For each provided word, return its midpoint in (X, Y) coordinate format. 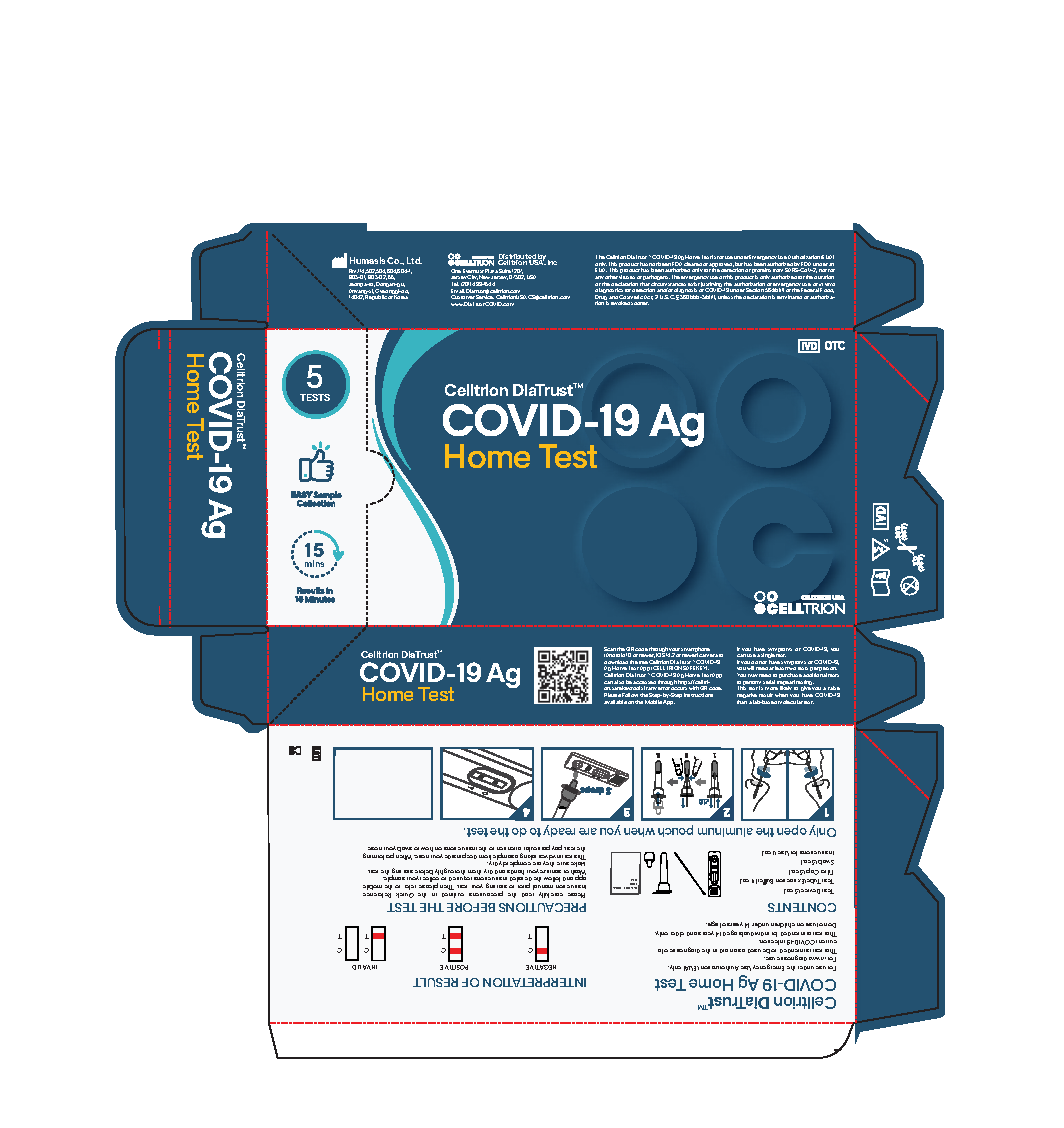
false (834, 688)
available (615, 702)
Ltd (414, 260)
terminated (789, 297)
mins (314, 563)
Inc (552, 262)
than (742, 702)
